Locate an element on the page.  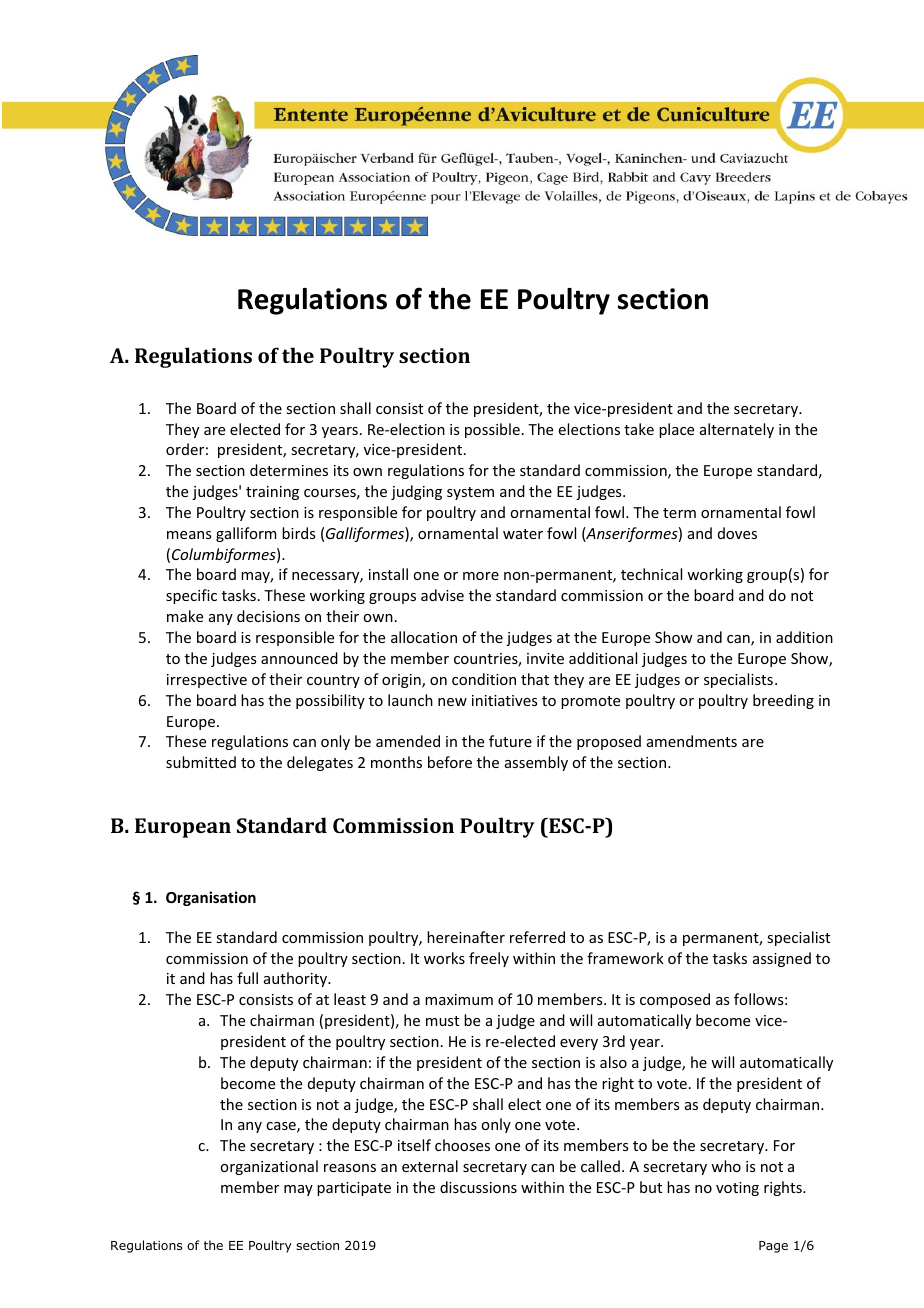
alternately is located at coordinates (737, 430).
